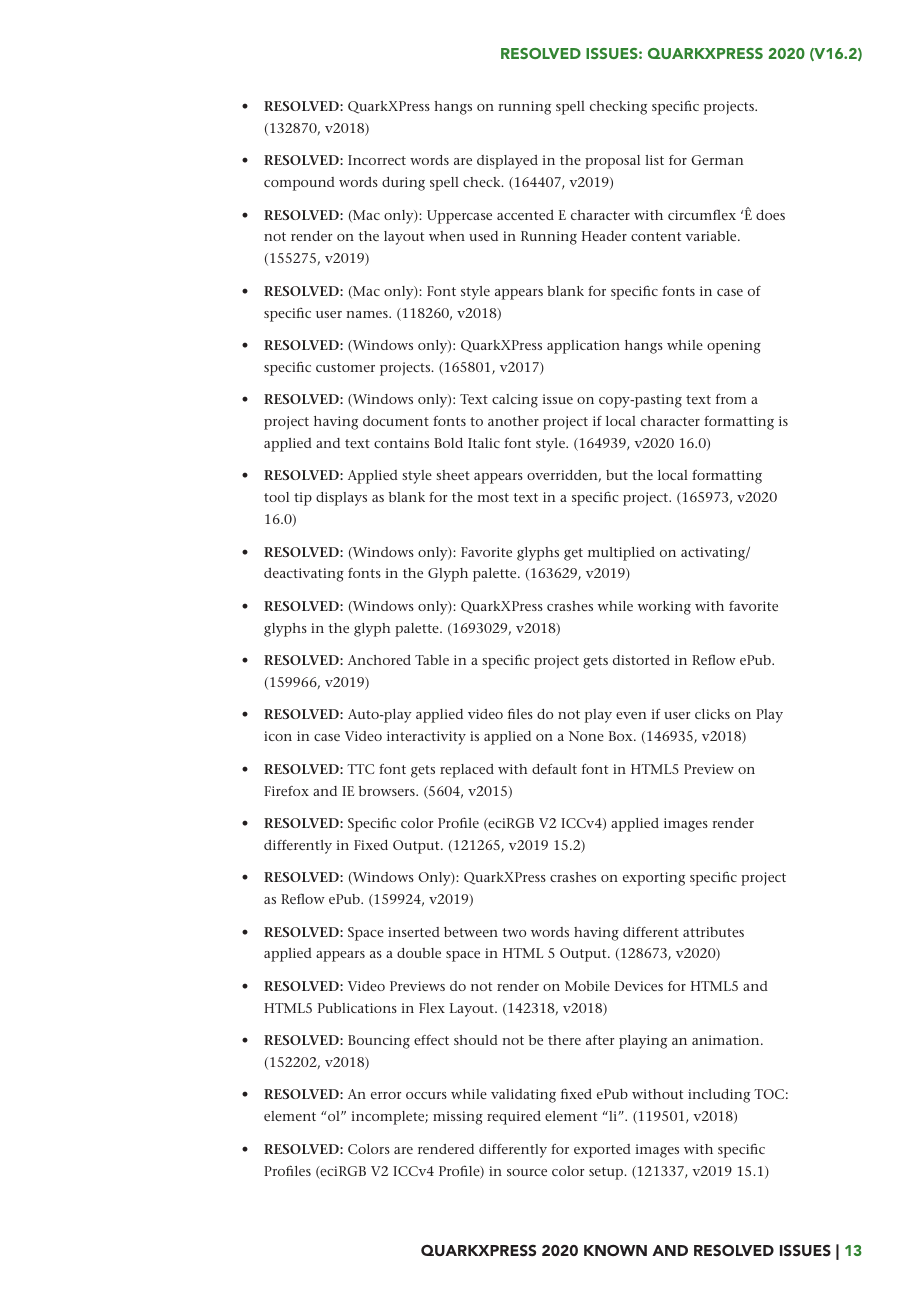 This screenshot has height=1308, width=924. What do you see at coordinates (664, 608) in the screenshot?
I see `working` at bounding box center [664, 608].
